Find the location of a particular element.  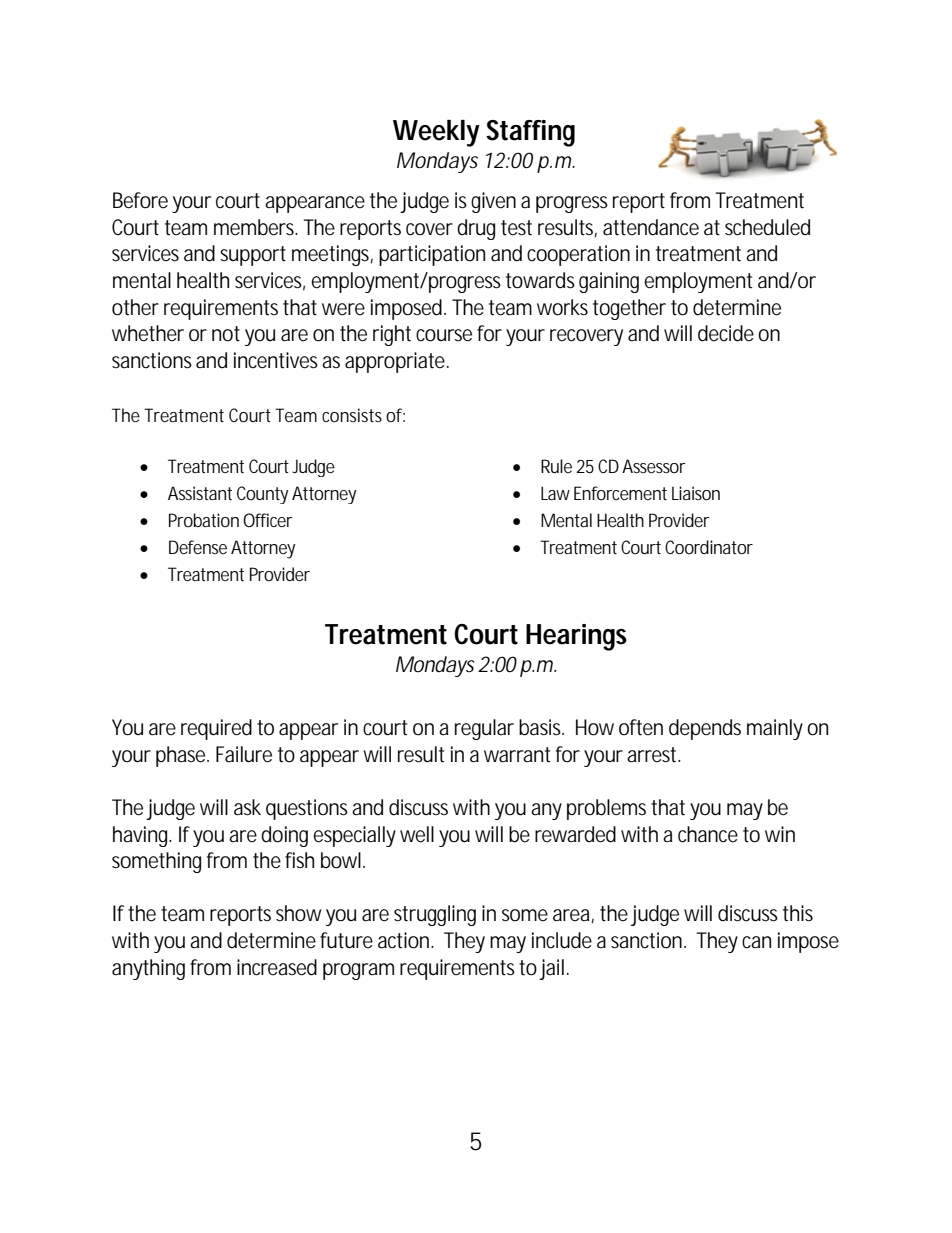

increased is located at coordinates (277, 967).
